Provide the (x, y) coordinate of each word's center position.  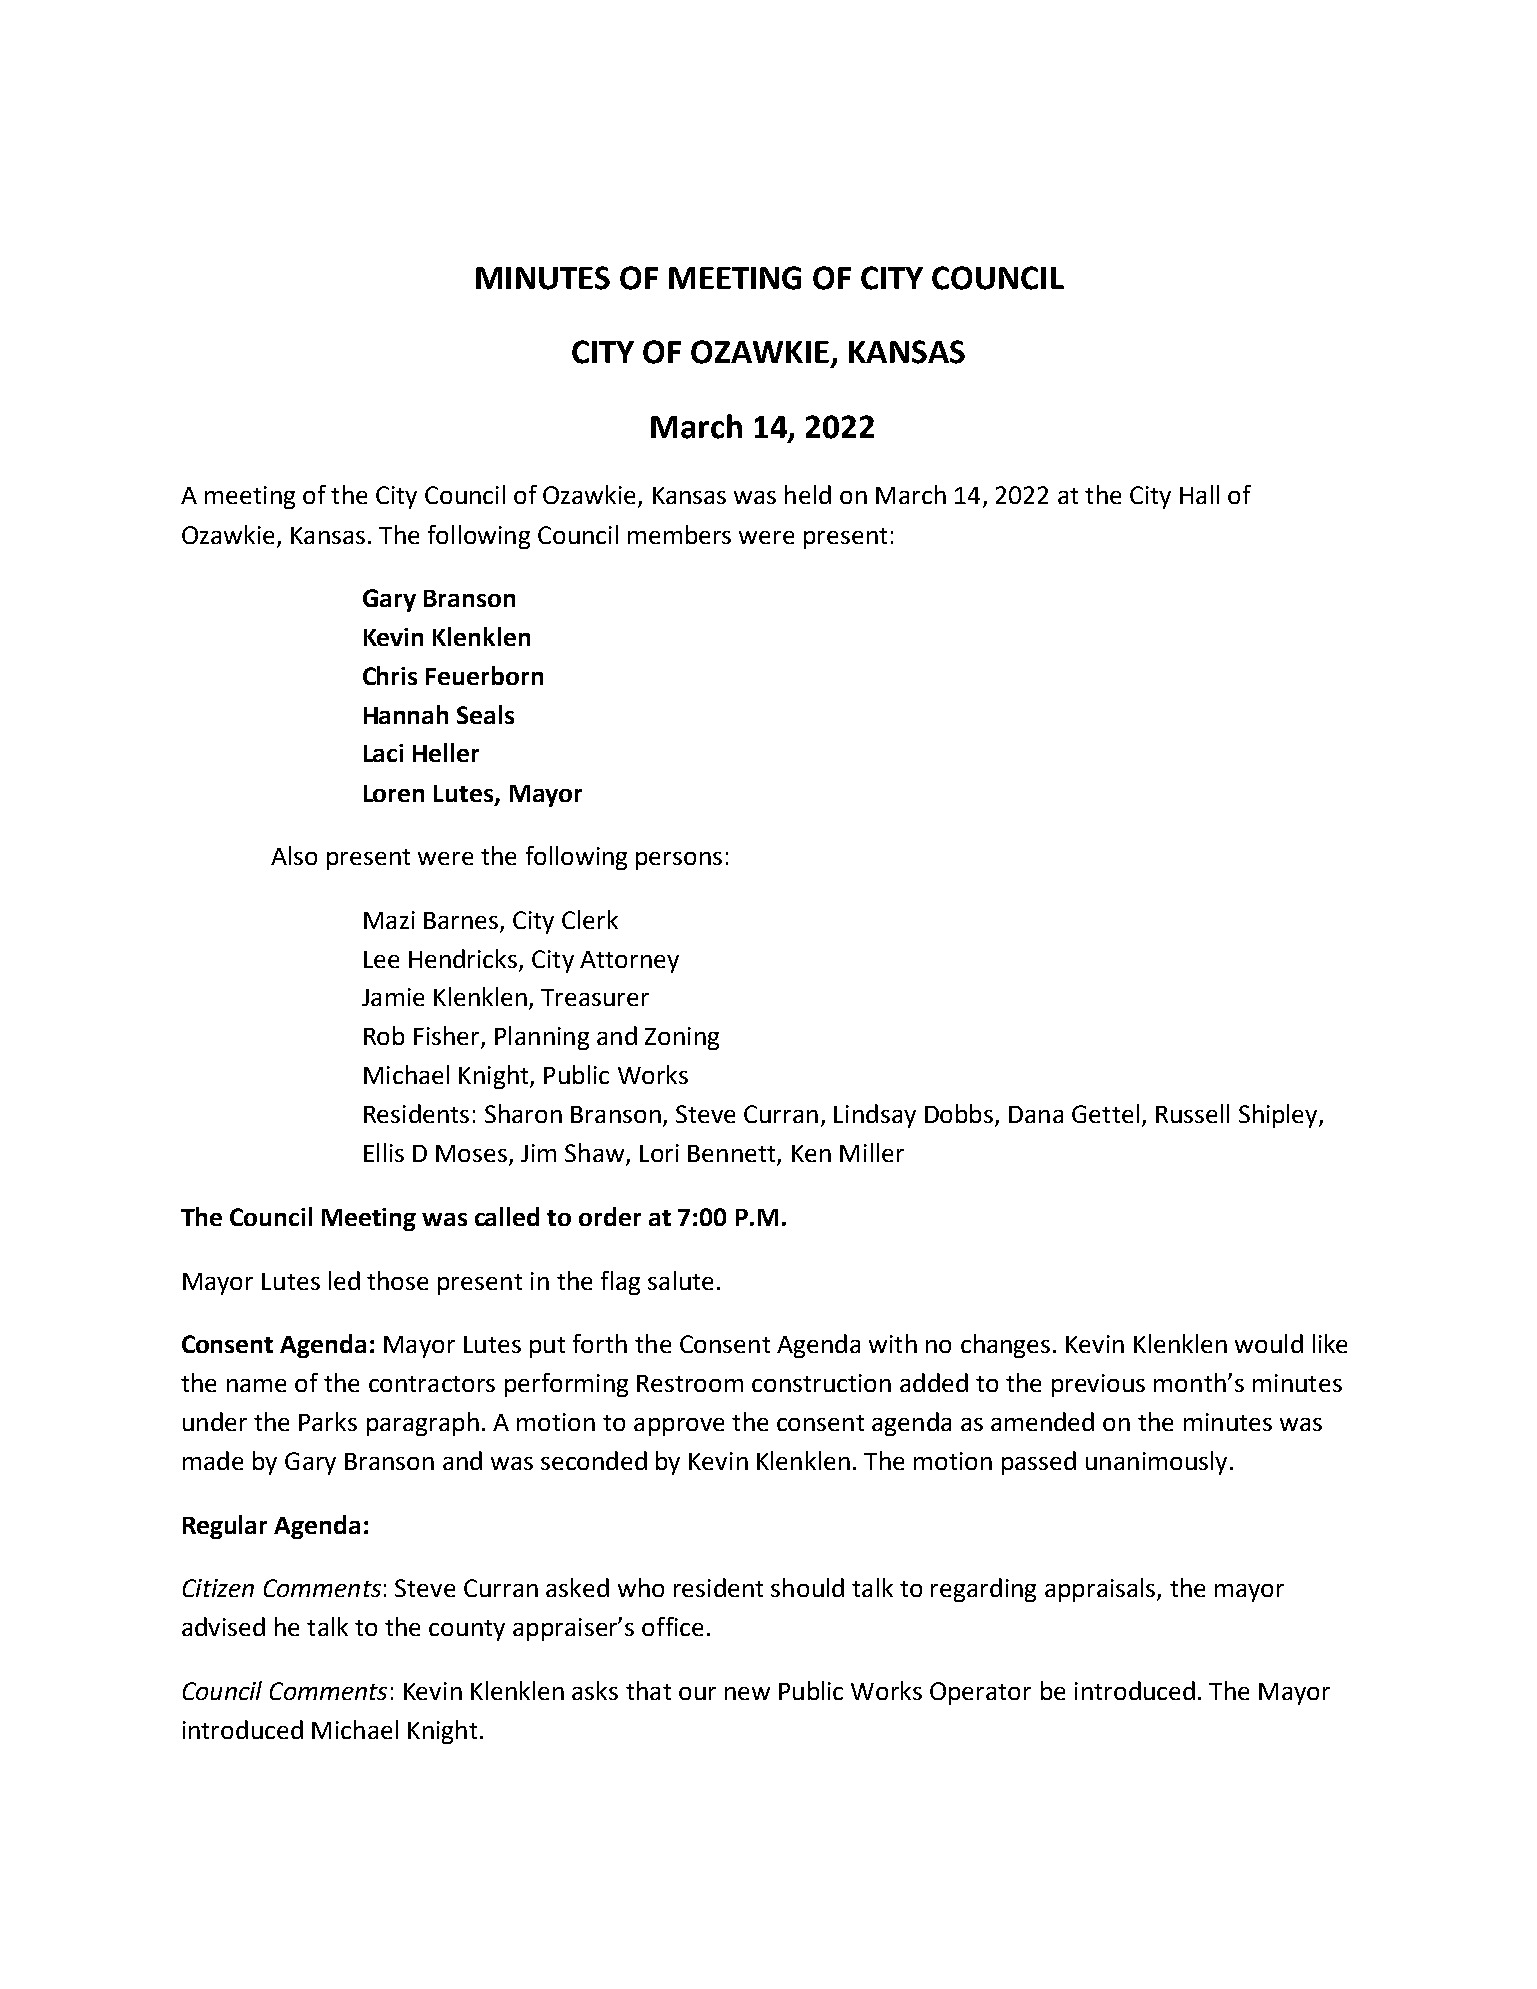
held (808, 494)
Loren (394, 793)
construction (821, 1383)
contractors (432, 1384)
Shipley (1279, 1116)
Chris (390, 675)
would (1269, 1343)
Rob (384, 1035)
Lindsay (875, 1116)
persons (679, 861)
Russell (1192, 1113)
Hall (1199, 494)
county (467, 1630)
